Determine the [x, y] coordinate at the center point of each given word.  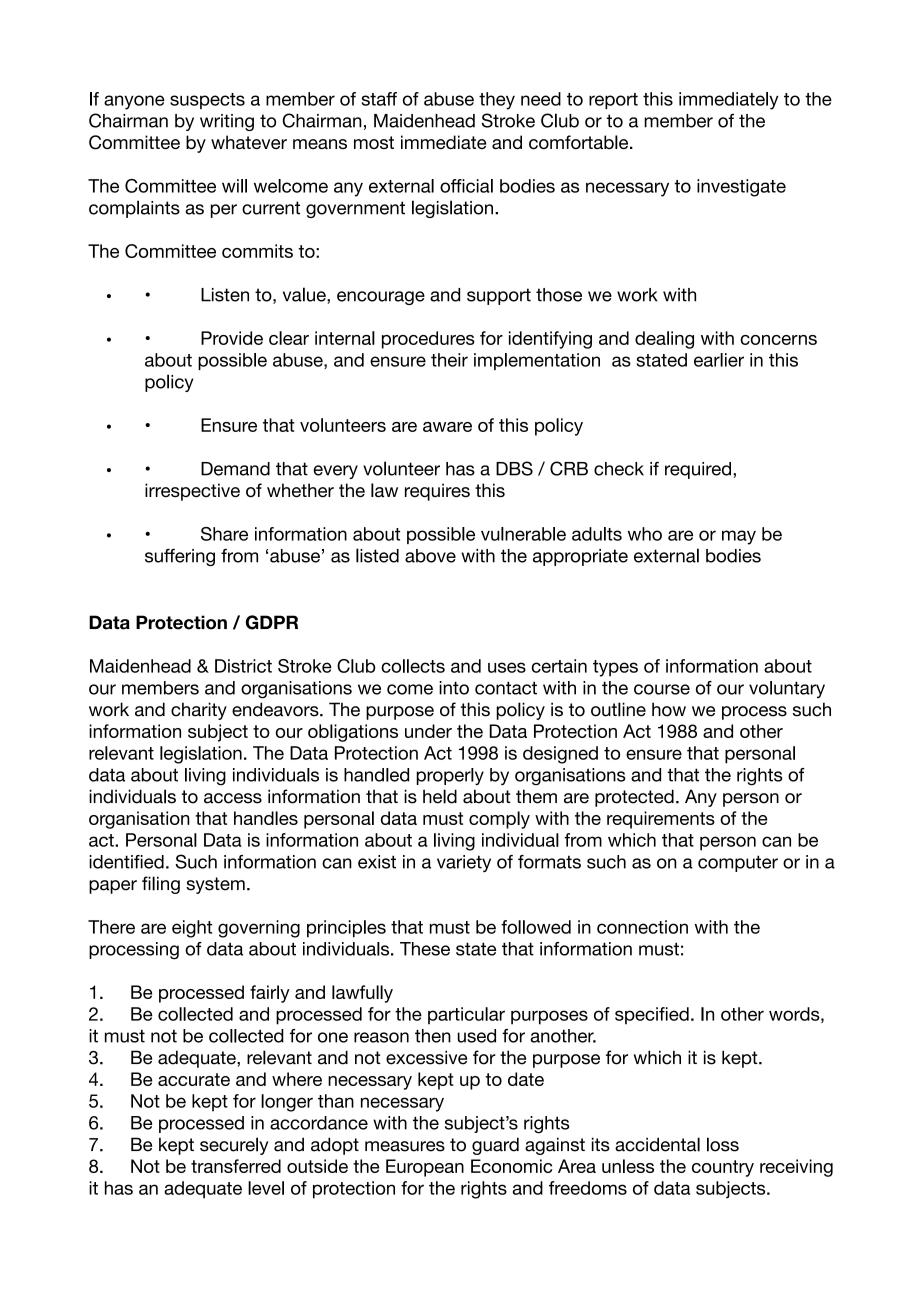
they [497, 101]
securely [234, 1146]
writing [227, 122]
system [215, 885]
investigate [741, 188]
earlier [719, 360]
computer [738, 863]
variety [464, 863]
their [449, 360]
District [243, 666]
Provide [232, 338]
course [662, 689]
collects [413, 666]
